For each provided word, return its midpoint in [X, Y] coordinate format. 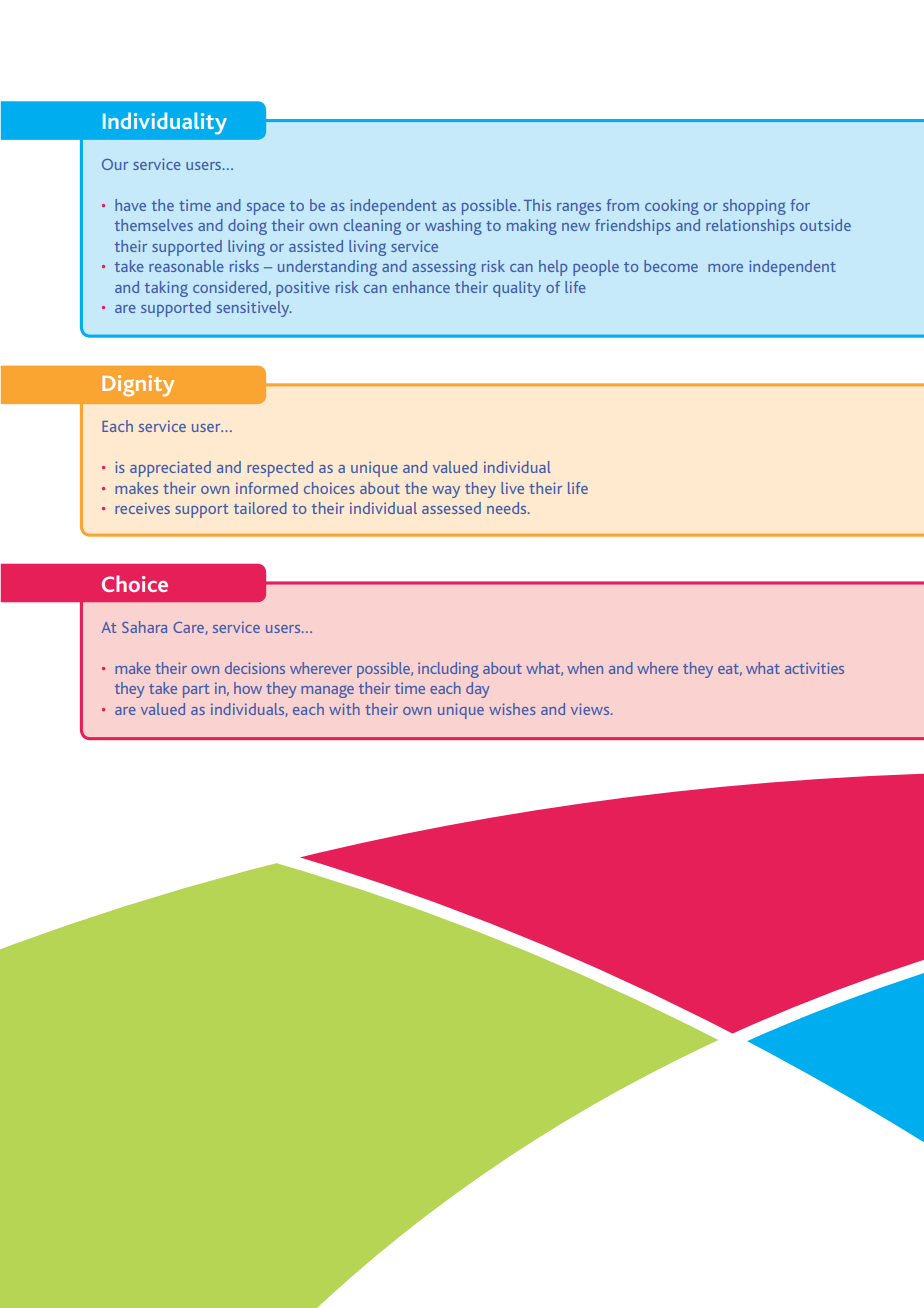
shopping [754, 207]
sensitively [254, 309]
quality [517, 289]
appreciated [170, 469]
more [725, 268]
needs [508, 508]
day [478, 690]
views [591, 709]
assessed [451, 508]
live [512, 488]
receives [142, 508]
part [196, 691]
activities [814, 668]
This [537, 205]
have [130, 205]
